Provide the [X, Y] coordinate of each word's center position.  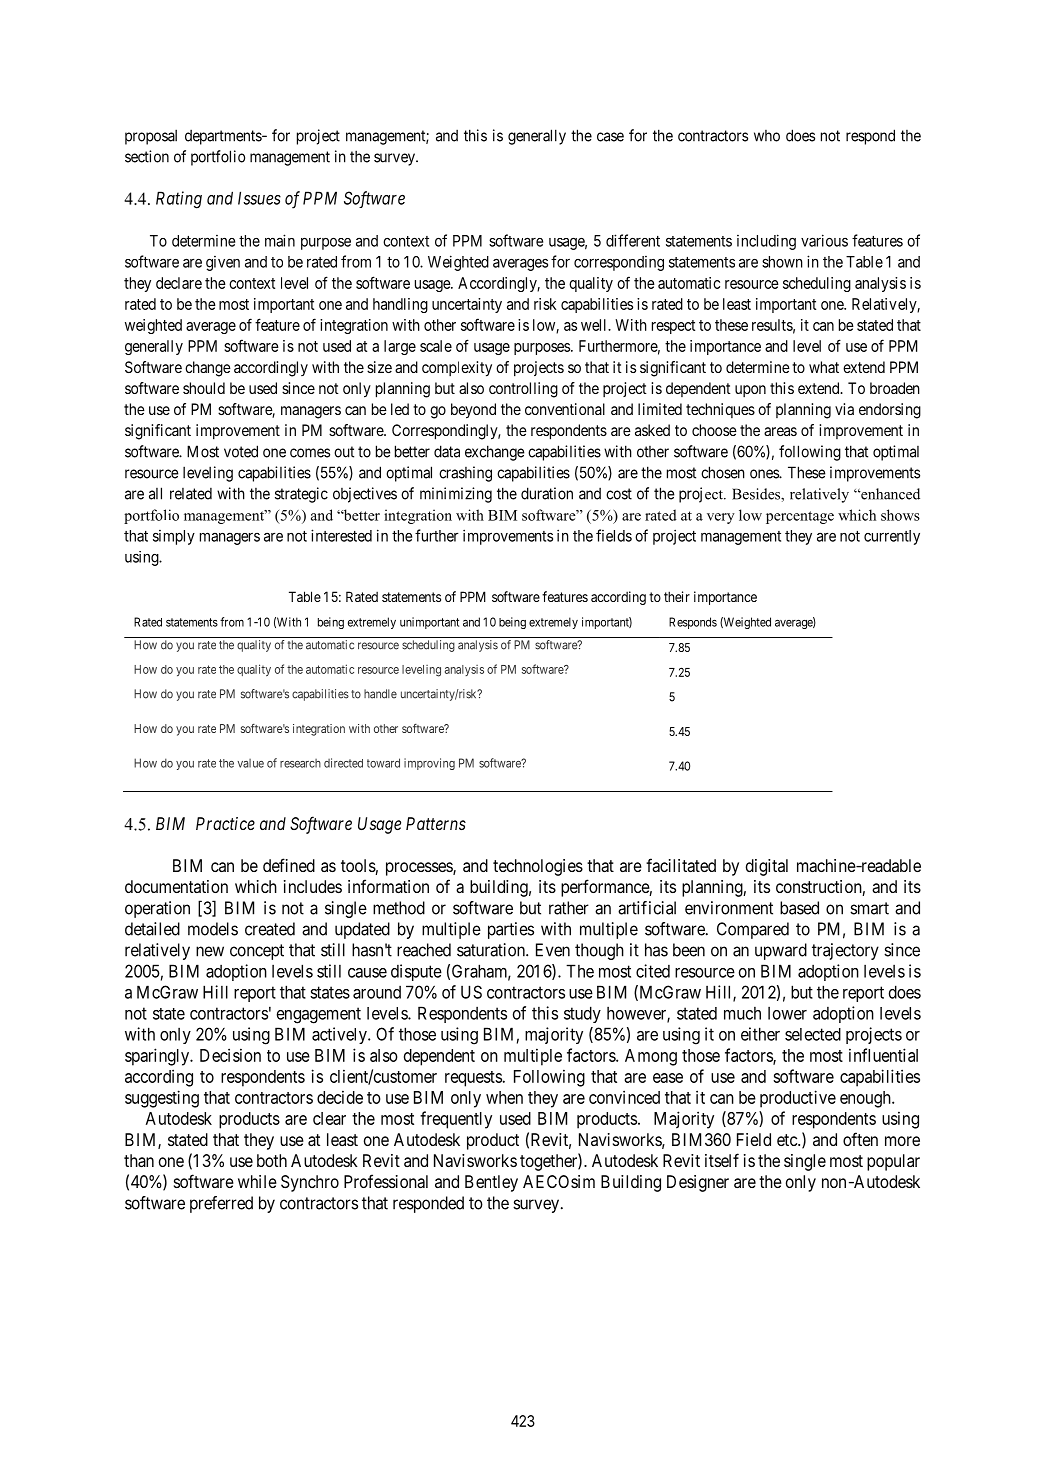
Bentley [491, 1183]
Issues [259, 198]
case [610, 137]
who [767, 136]
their [677, 596]
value [250, 763]
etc [788, 1140]
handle [380, 694]
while [257, 1181]
